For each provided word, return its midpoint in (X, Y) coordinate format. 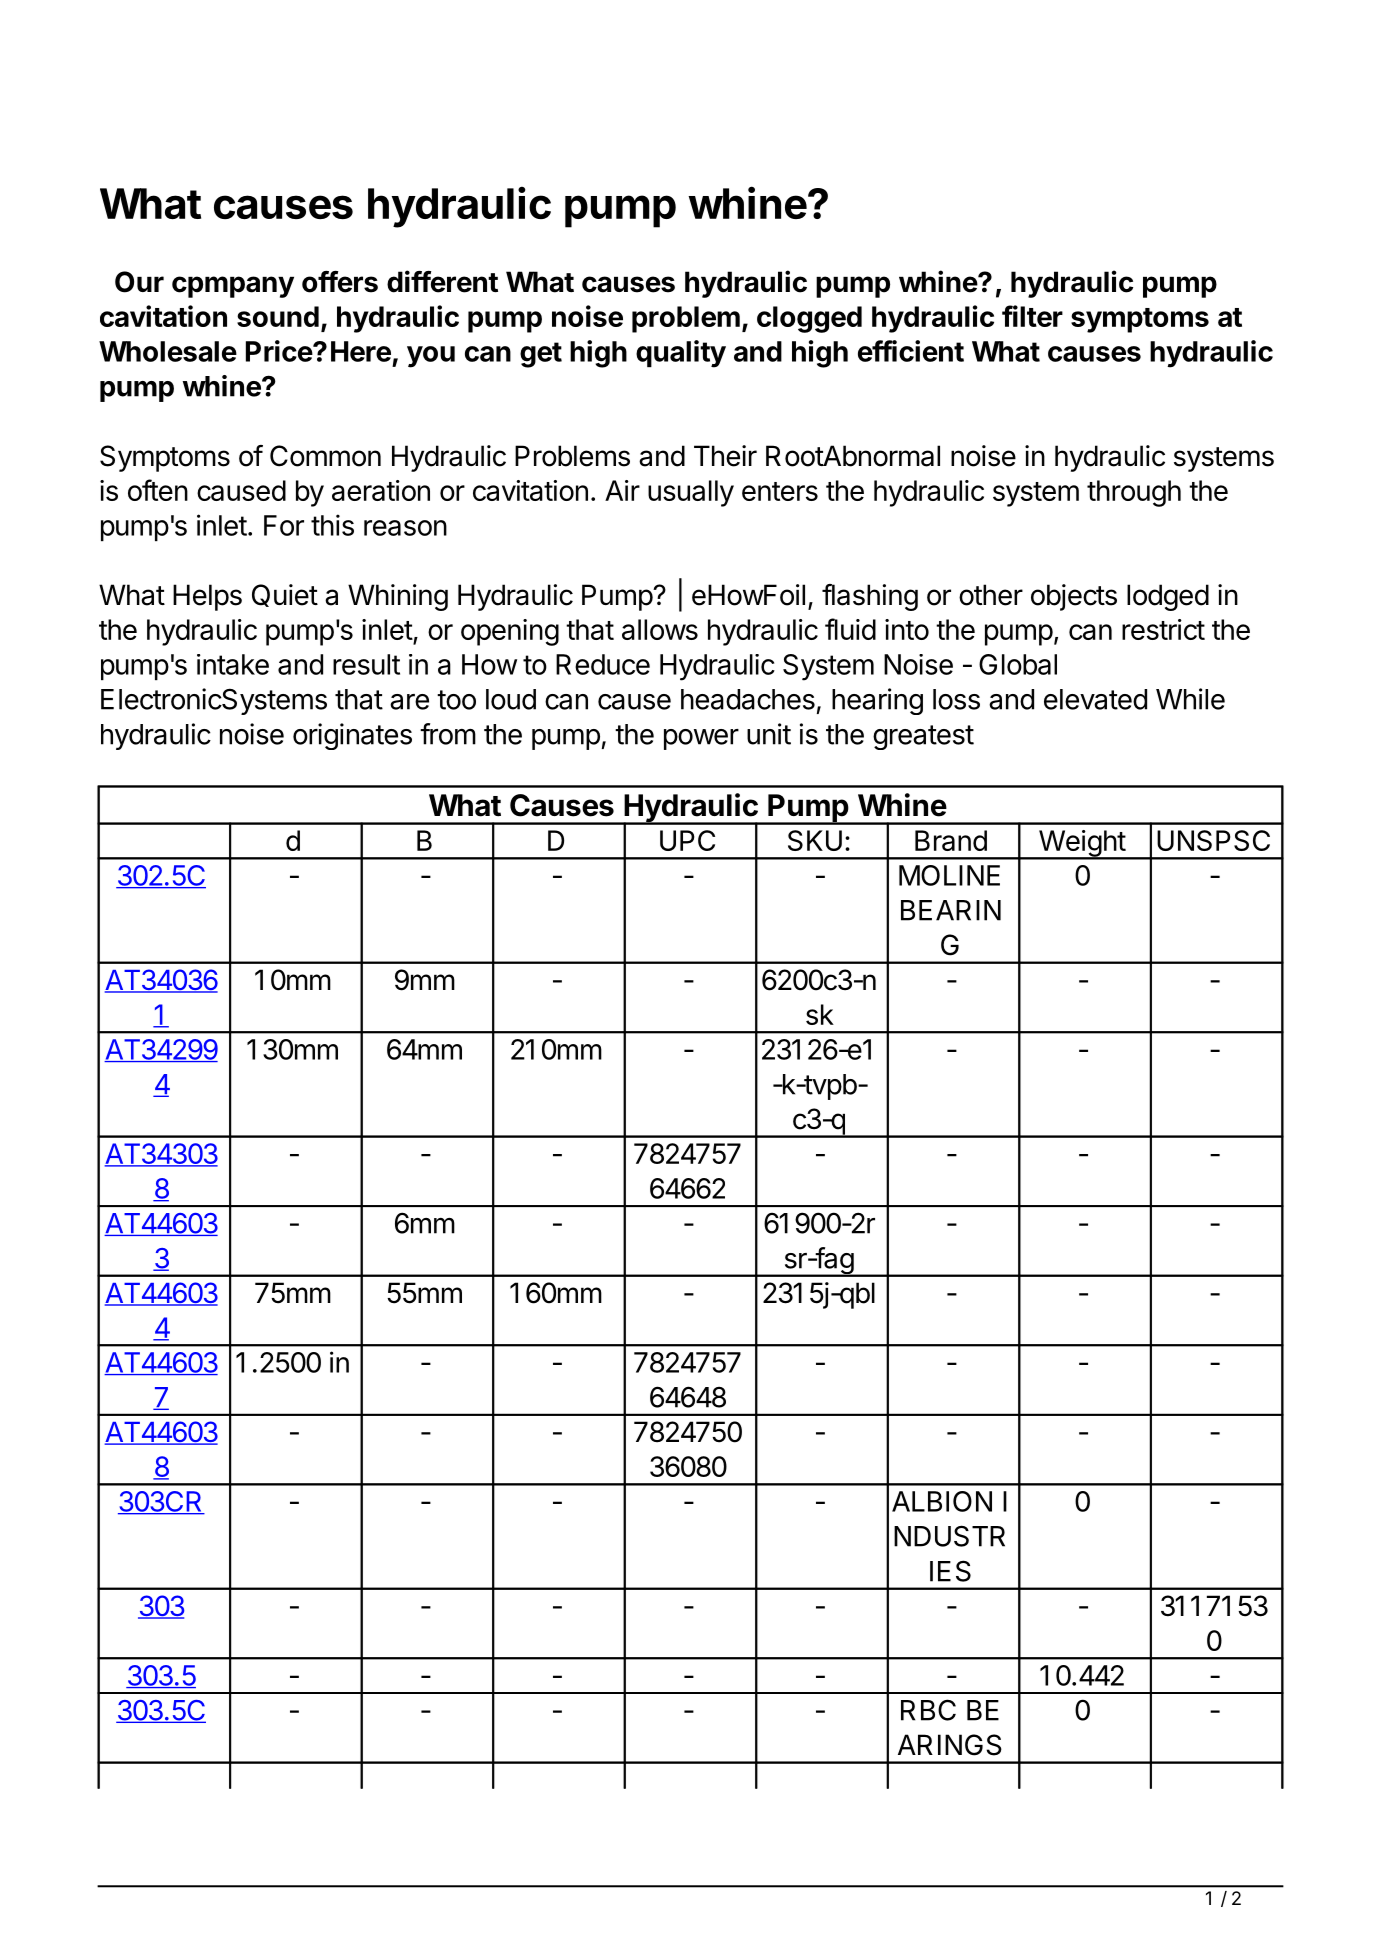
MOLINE (949, 875)
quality (681, 354)
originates (352, 736)
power (701, 739)
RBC (928, 1710)
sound (278, 316)
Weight (1081, 844)
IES (950, 1571)
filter (1032, 316)
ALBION (942, 1501)
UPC (687, 840)
